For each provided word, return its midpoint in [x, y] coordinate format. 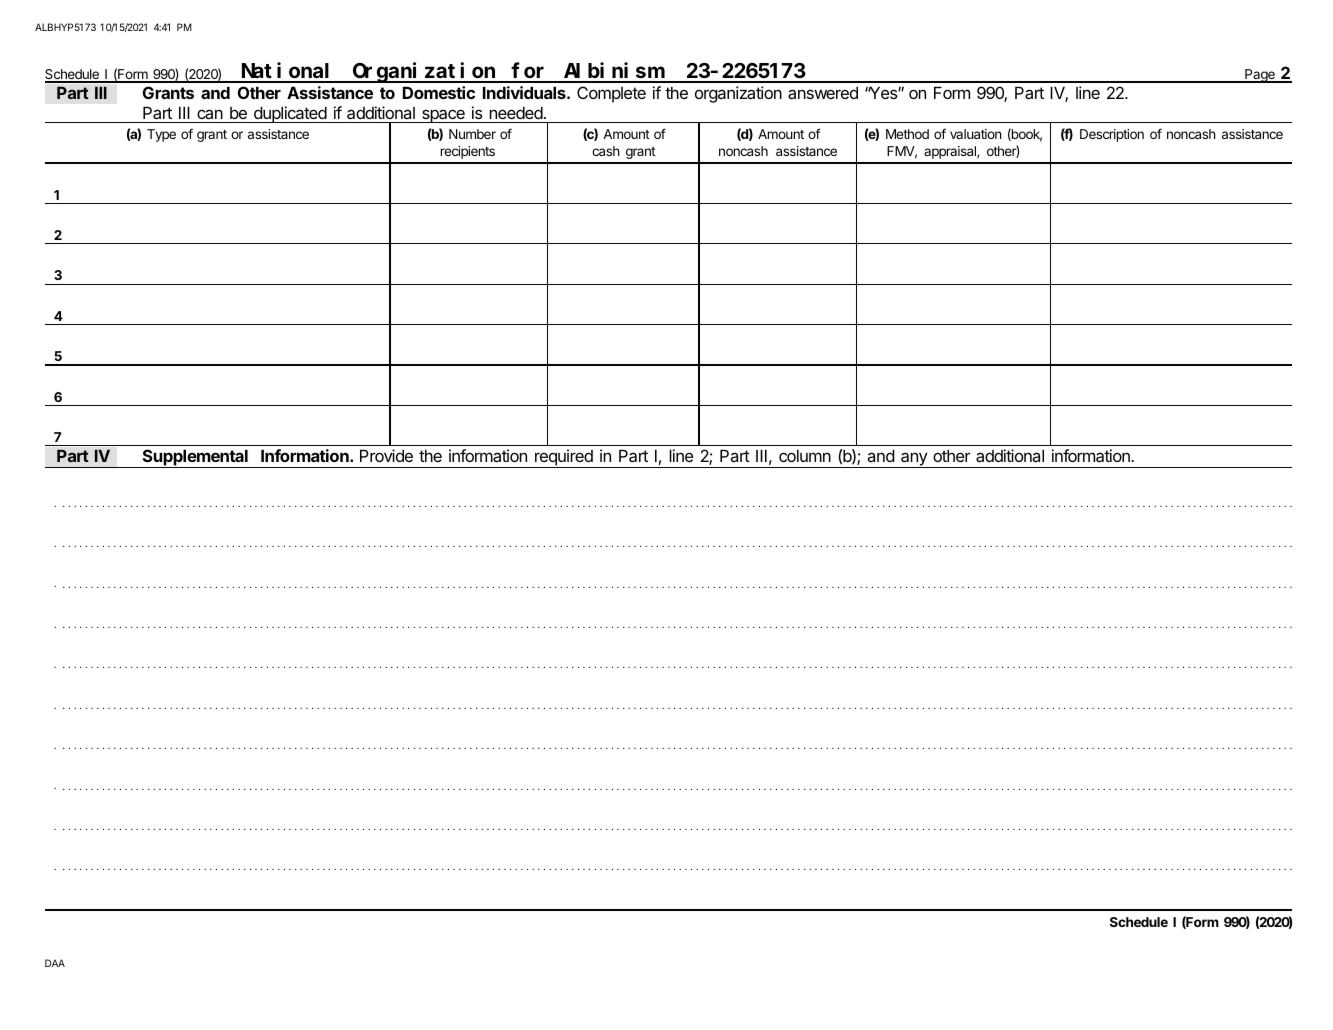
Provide [386, 455]
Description [1112, 135]
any [914, 460]
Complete [611, 94]
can [210, 114]
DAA [55, 963]
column [805, 455]
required [564, 458]
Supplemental [195, 458]
